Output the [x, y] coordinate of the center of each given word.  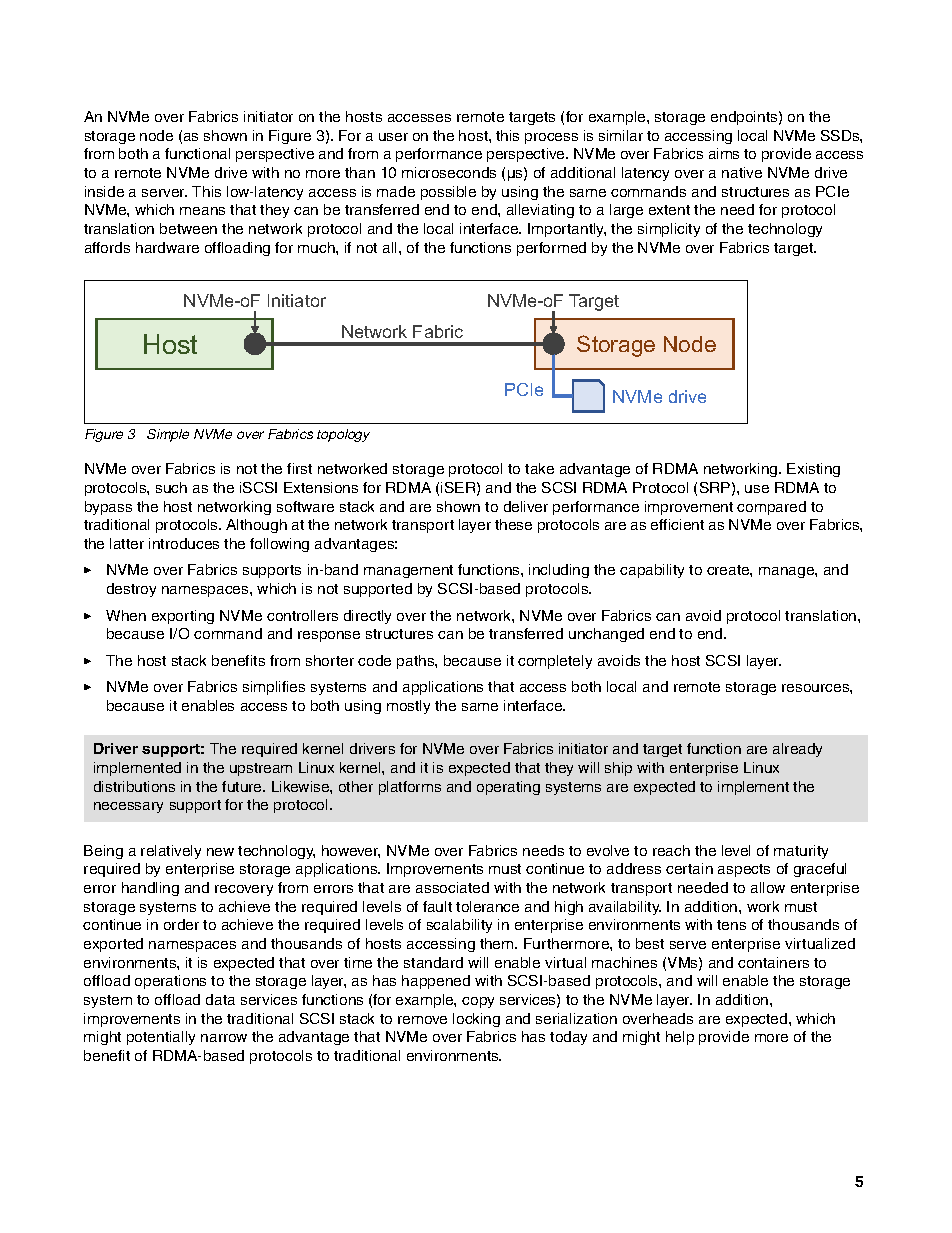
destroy [131, 590]
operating [508, 788]
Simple [168, 435]
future [243, 786]
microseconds [449, 172]
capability [652, 571]
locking [476, 1020]
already [797, 750]
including [559, 571]
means [202, 211]
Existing [813, 470]
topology [343, 435]
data [220, 999]
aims [724, 153]
